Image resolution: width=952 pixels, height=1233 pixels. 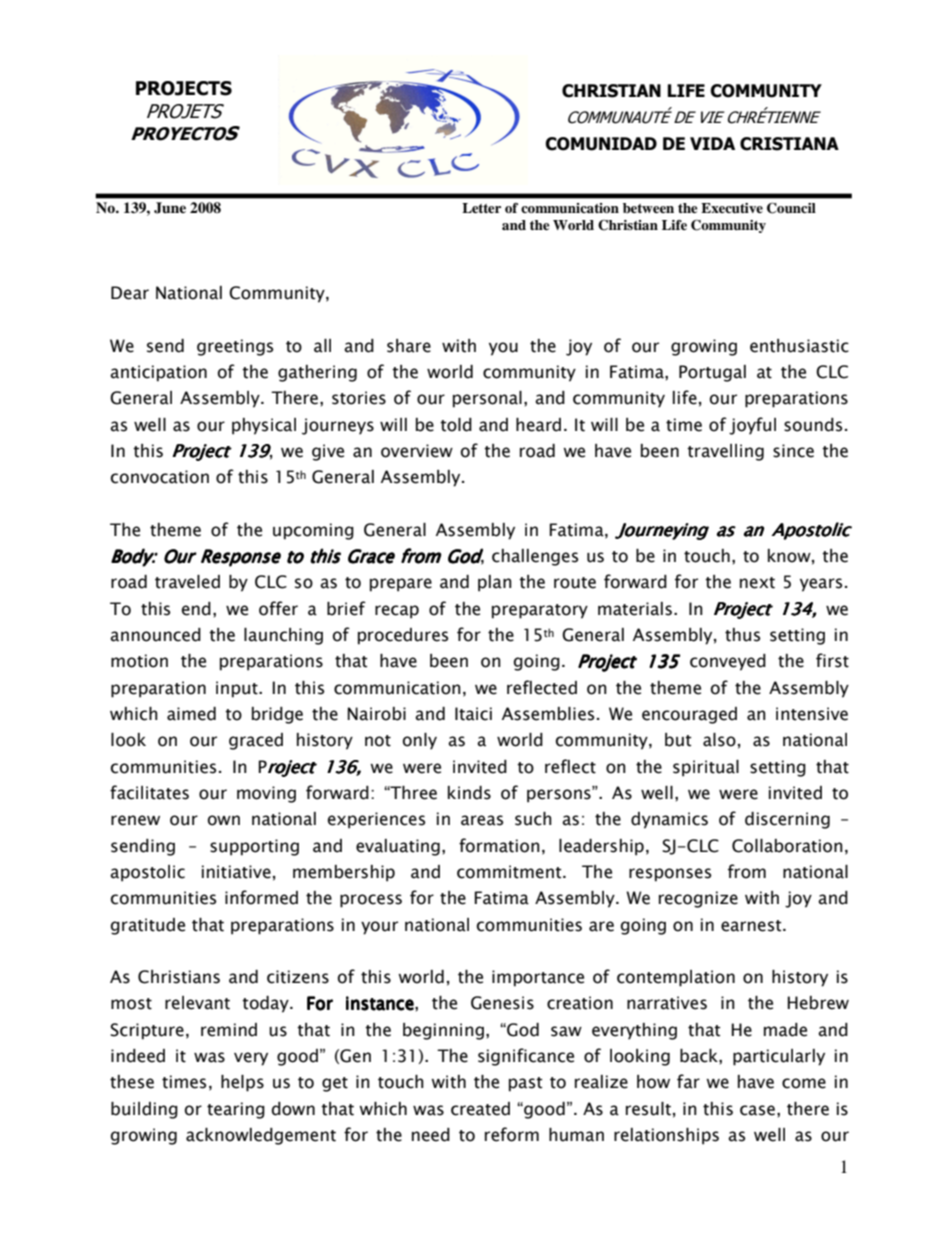 What do you see at coordinates (236, 1110) in the screenshot?
I see `tearing` at bounding box center [236, 1110].
